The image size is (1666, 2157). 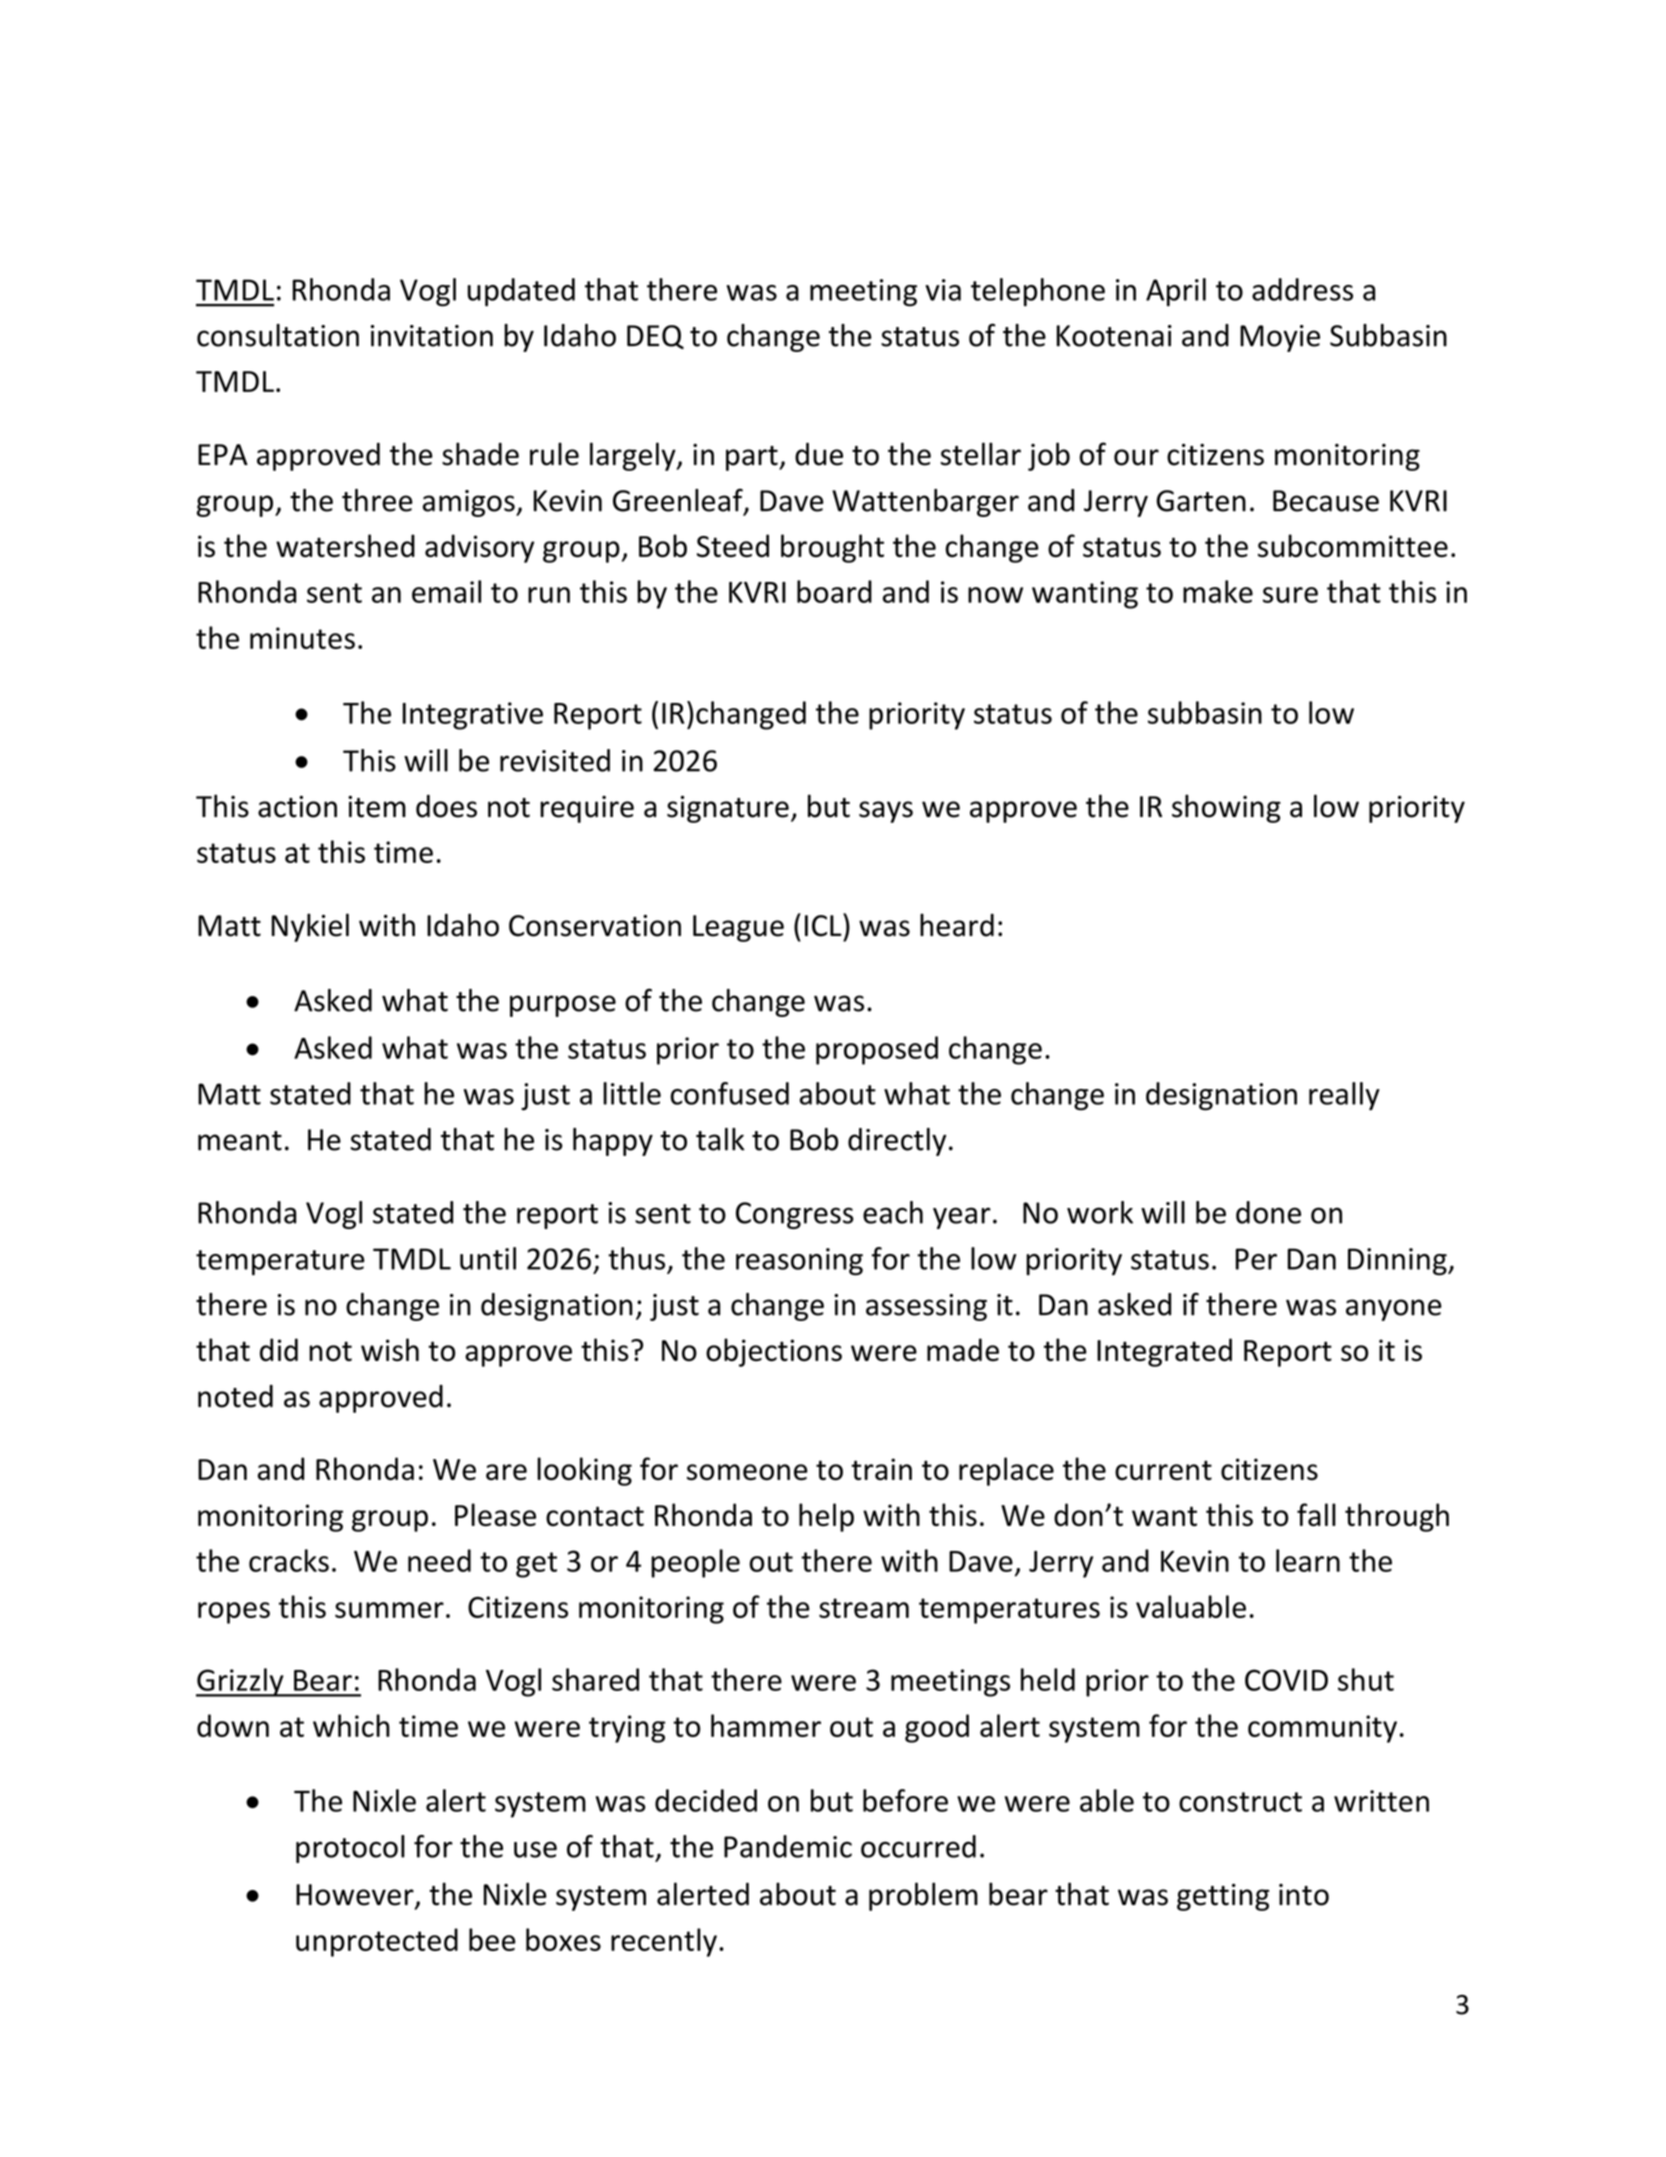 What do you see at coordinates (1302, 289) in the screenshot?
I see `address` at bounding box center [1302, 289].
